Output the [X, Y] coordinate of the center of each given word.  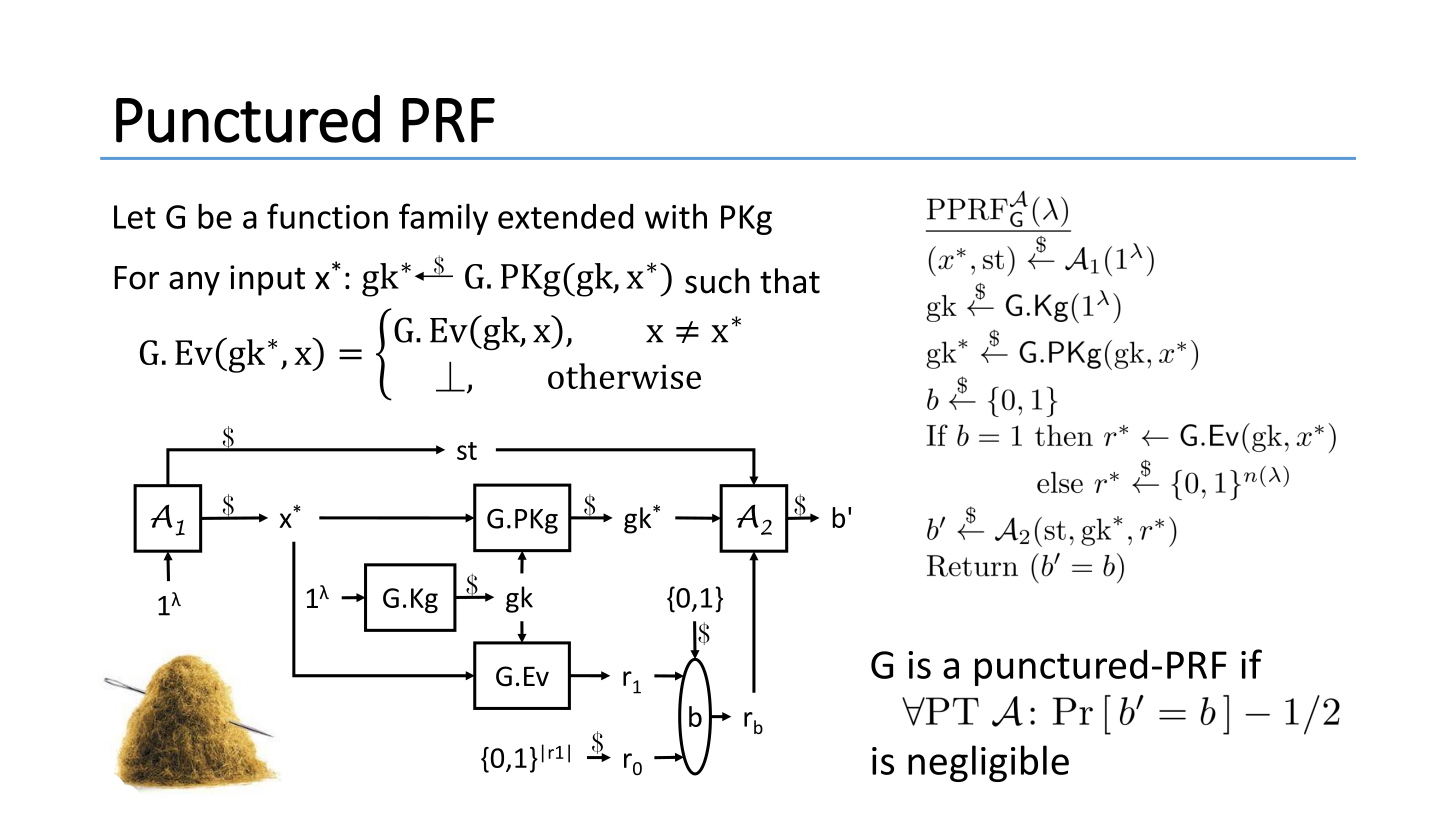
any [194, 283]
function [327, 216]
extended [565, 216]
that [790, 281]
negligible [988, 763]
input [267, 280]
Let [135, 217]
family [443, 219]
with [676, 216]
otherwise [624, 376]
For [137, 278]
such [717, 281]
